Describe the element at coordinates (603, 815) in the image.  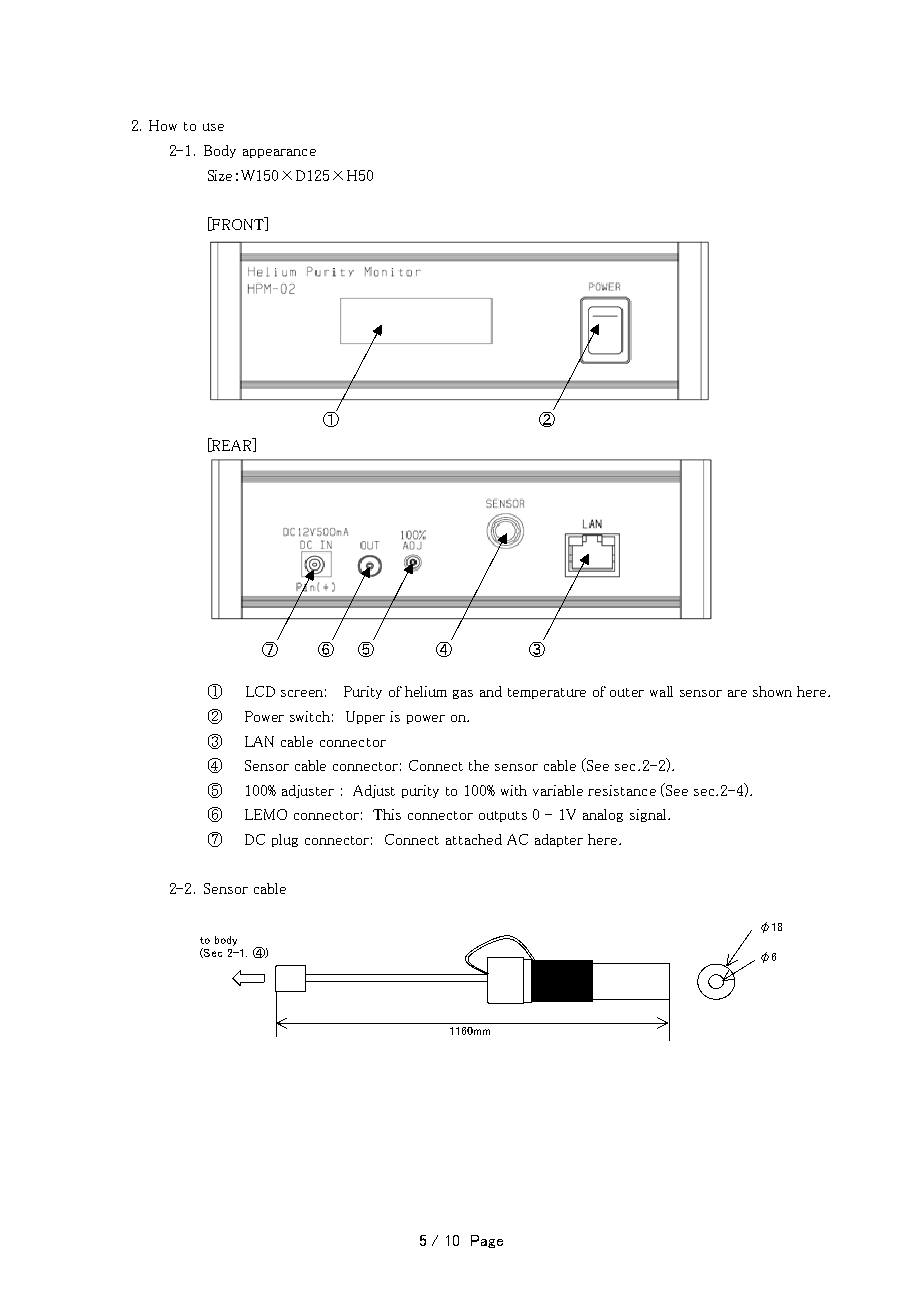
I see `analog` at that location.
